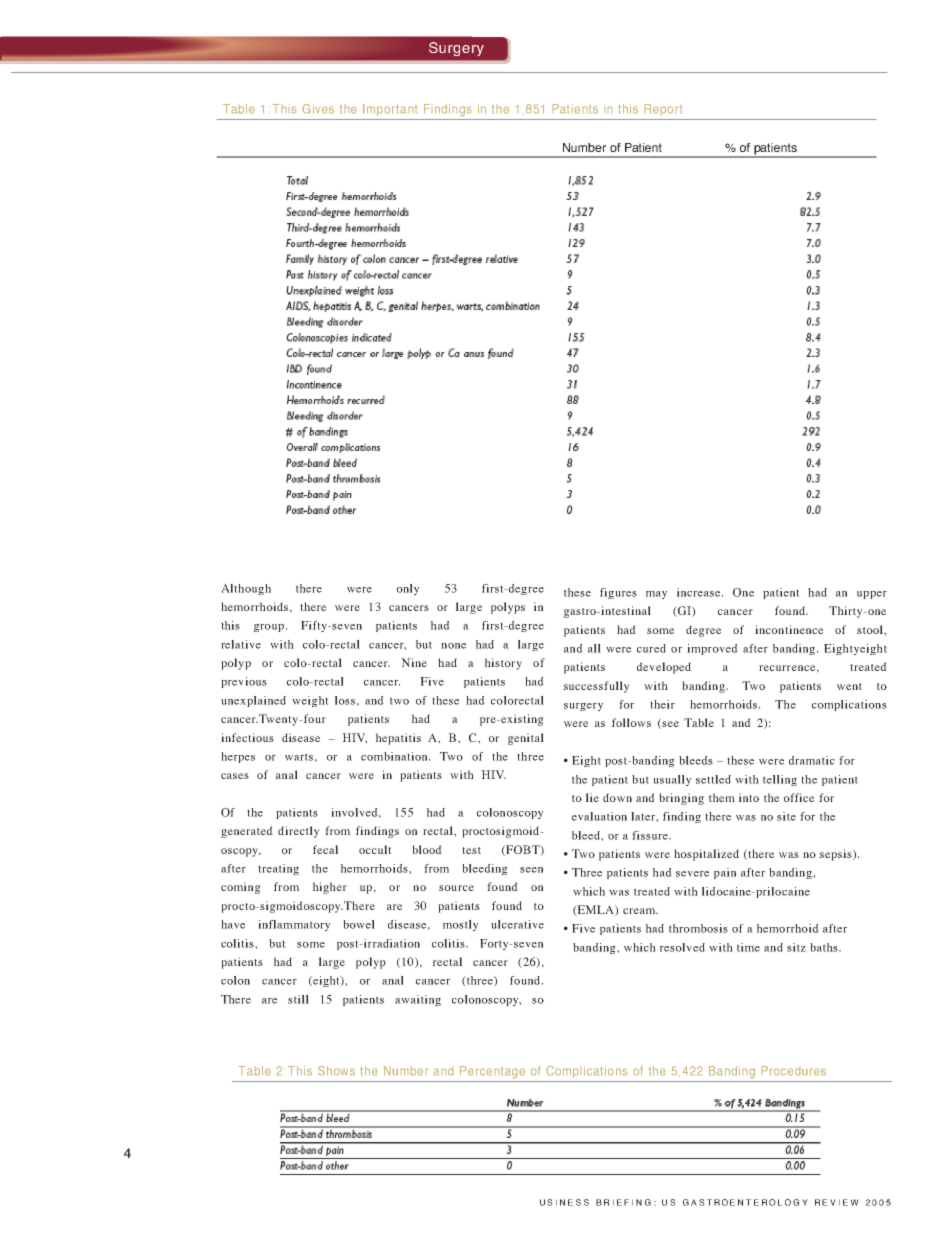  I want to click on Shows, so click(336, 1070).
